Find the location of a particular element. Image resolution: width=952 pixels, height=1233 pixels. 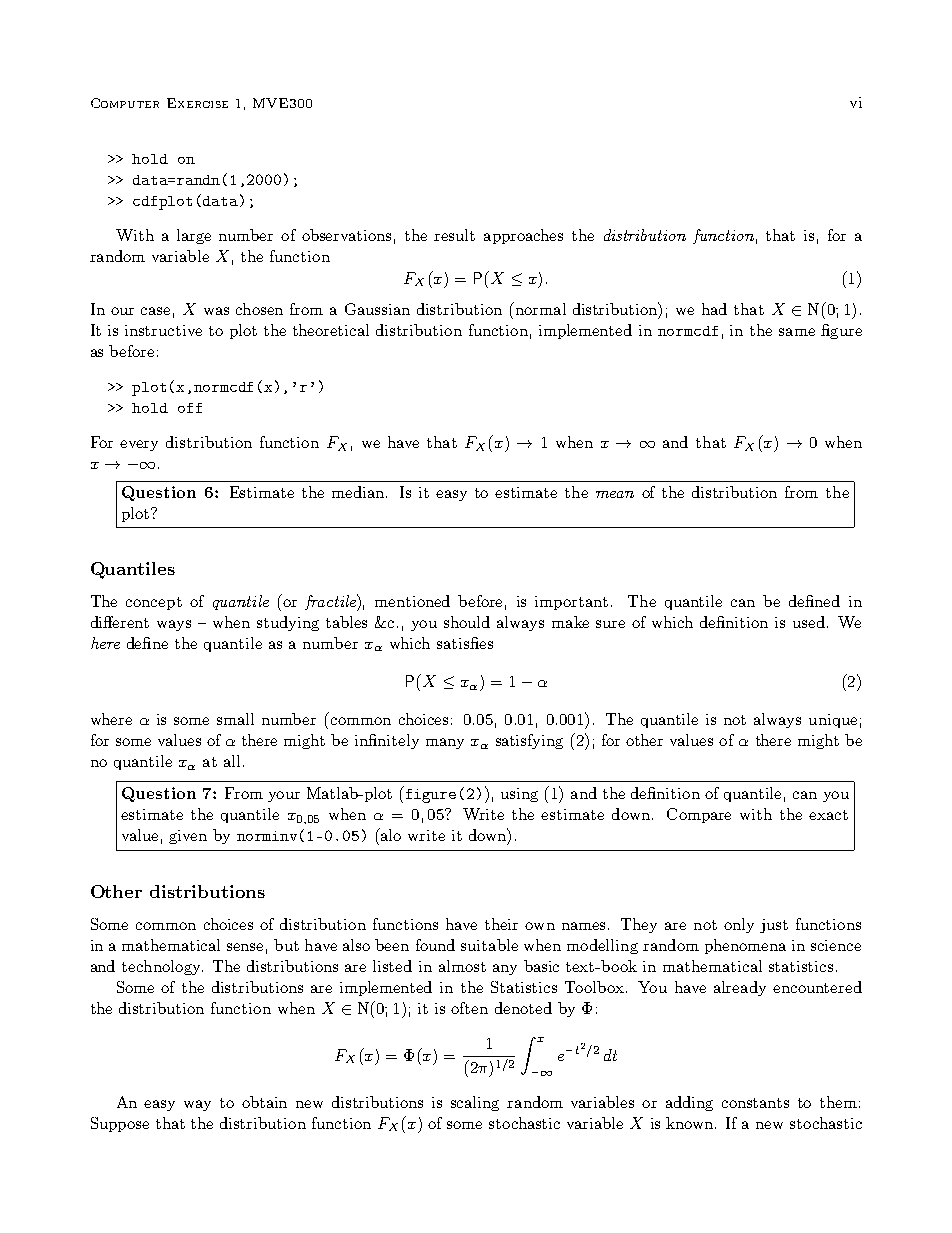

result is located at coordinates (454, 235).
